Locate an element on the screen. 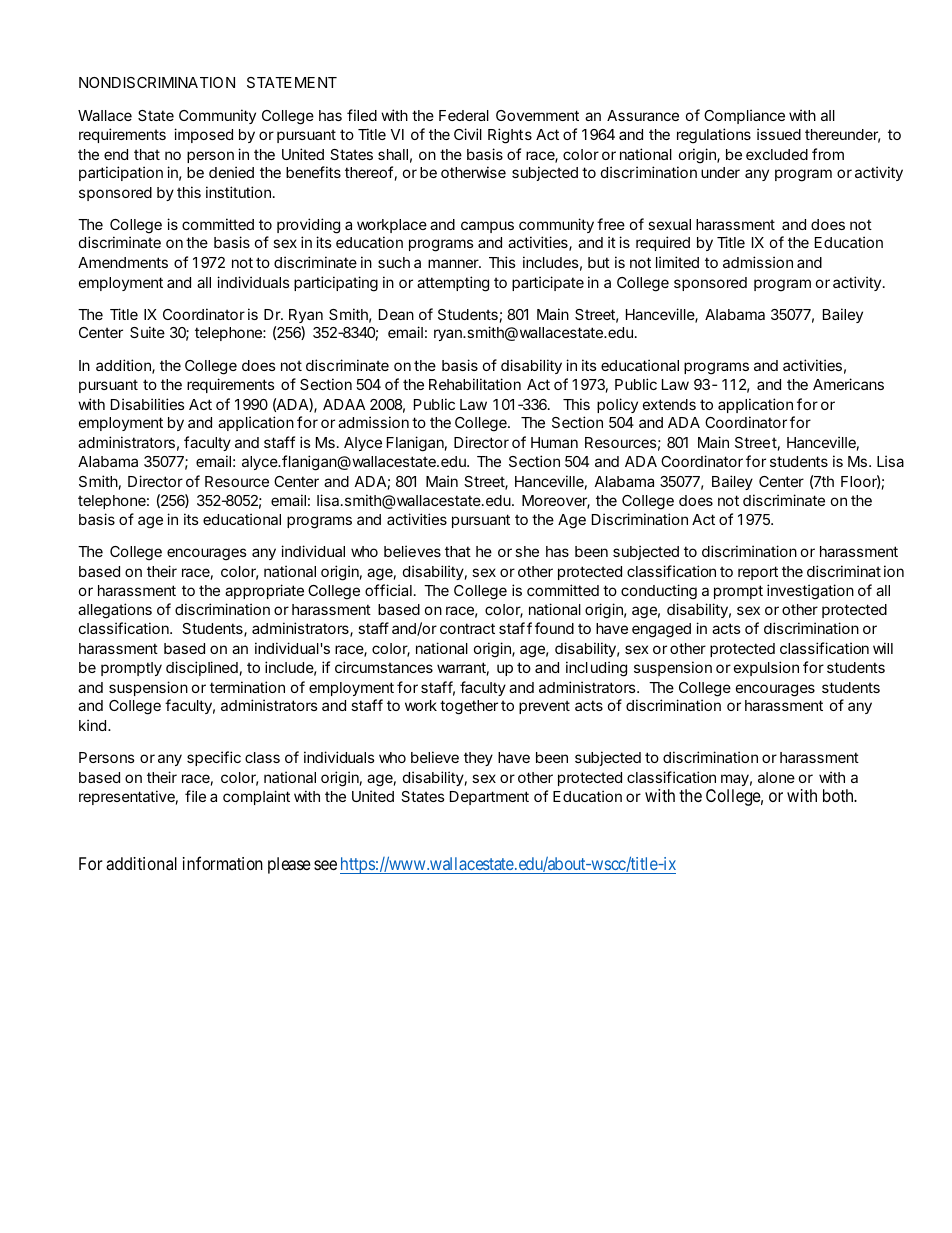 The height and width of the screenshot is (1233, 952). allegations is located at coordinates (115, 611).
